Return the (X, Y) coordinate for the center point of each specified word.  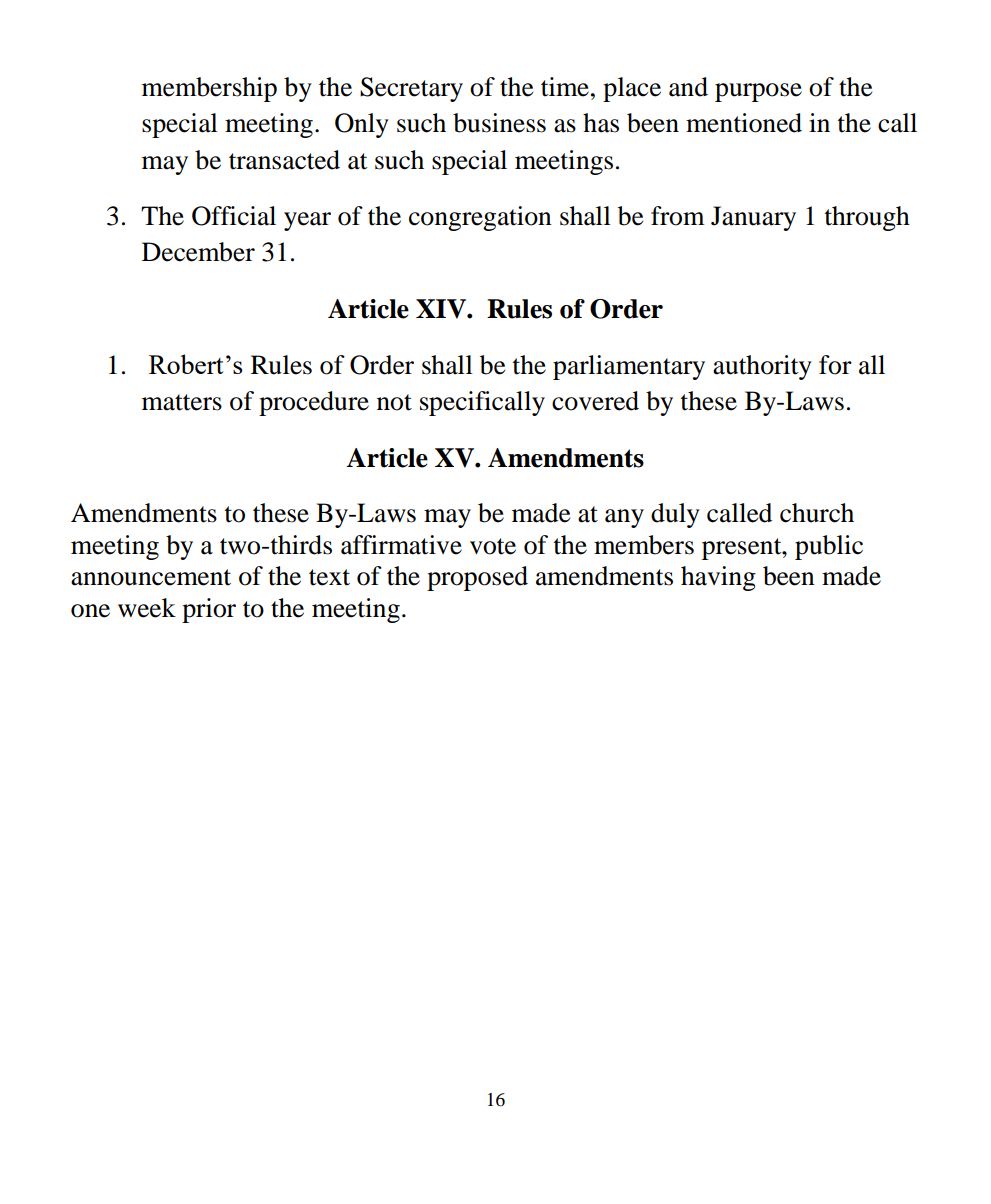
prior (209, 610)
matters (182, 402)
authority (762, 367)
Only (362, 125)
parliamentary (629, 367)
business (499, 123)
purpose (758, 92)
